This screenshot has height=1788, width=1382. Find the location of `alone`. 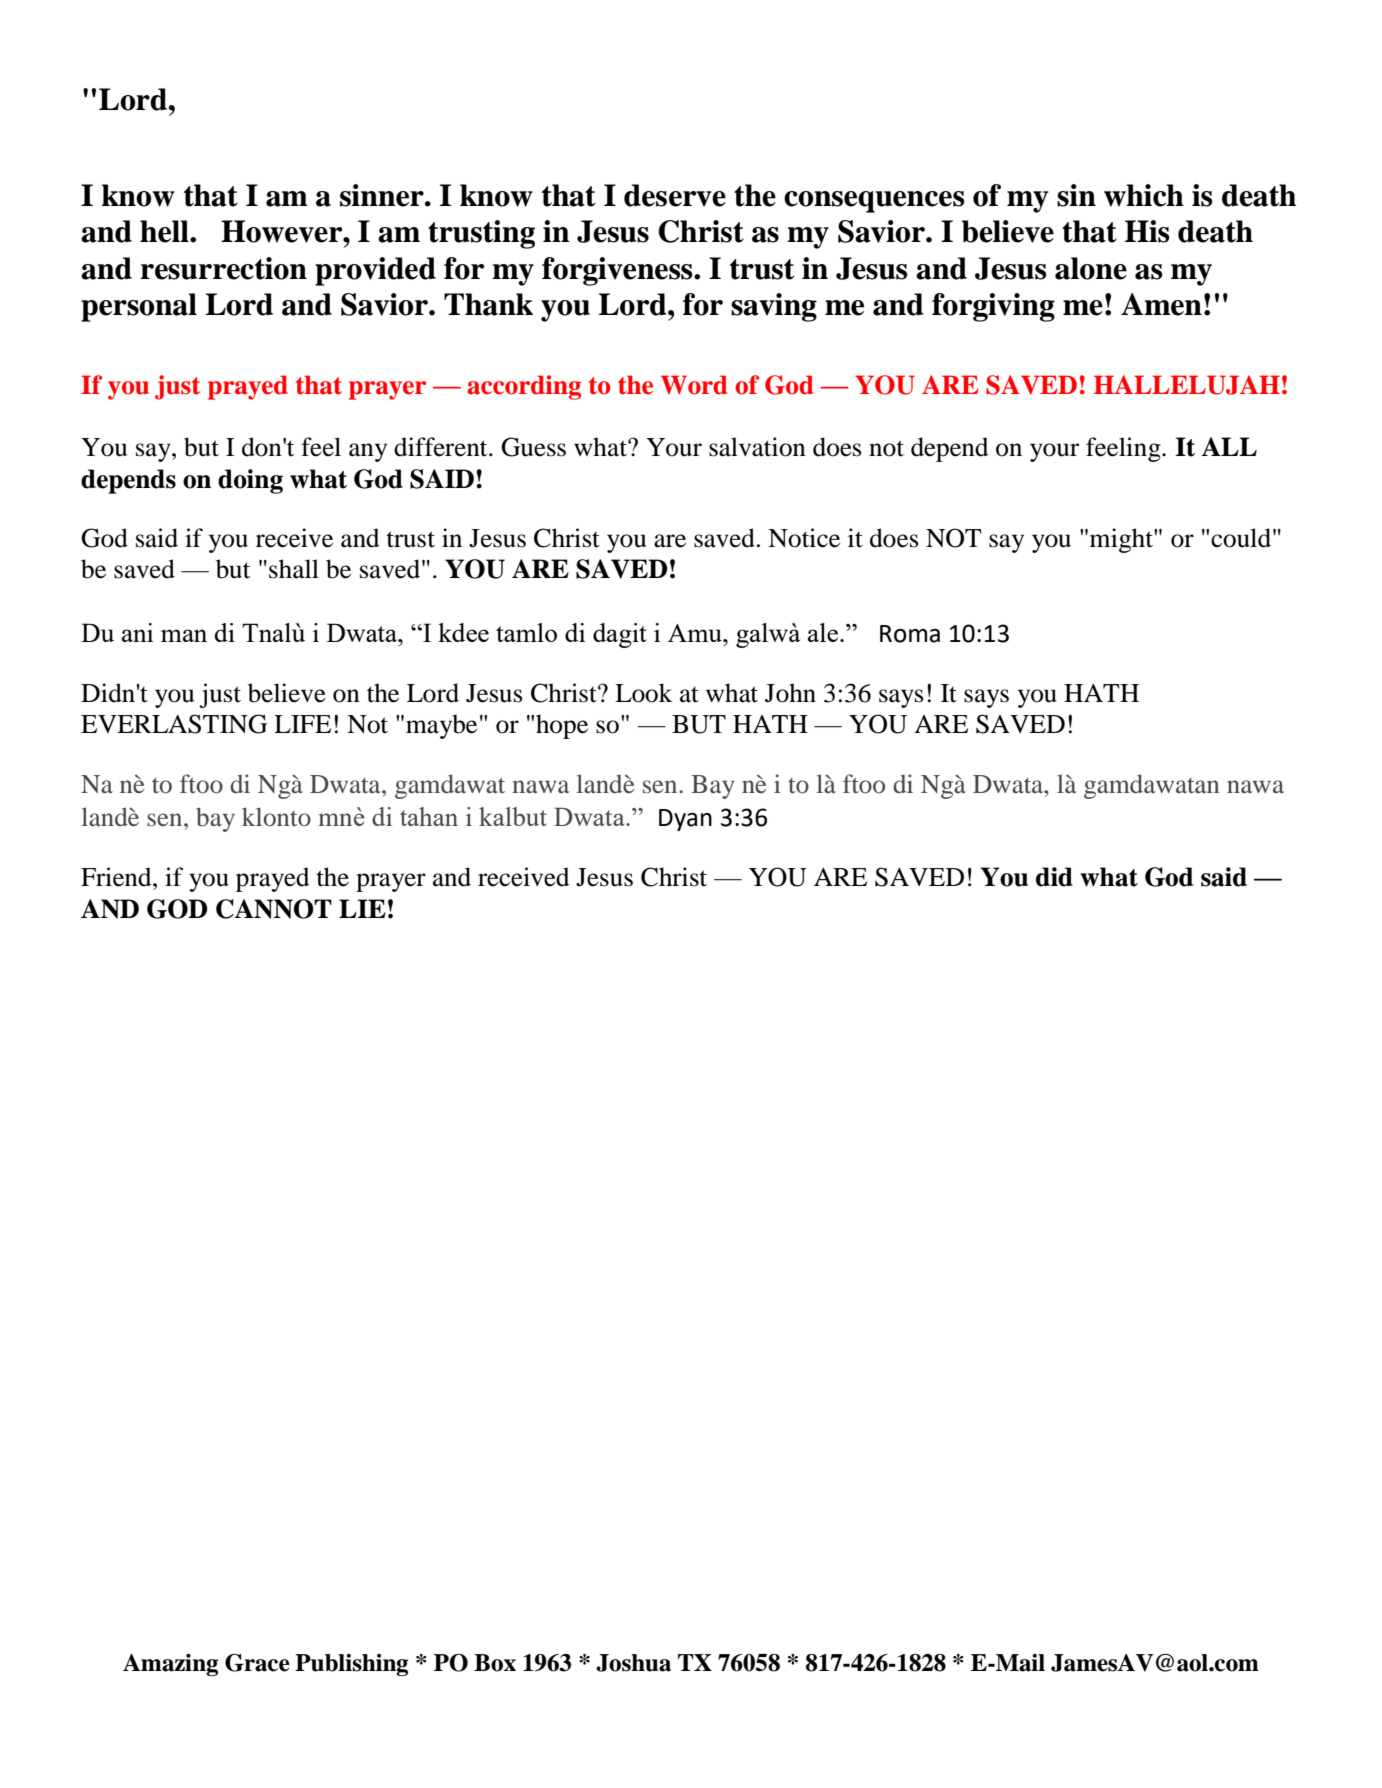

alone is located at coordinates (1091, 268).
